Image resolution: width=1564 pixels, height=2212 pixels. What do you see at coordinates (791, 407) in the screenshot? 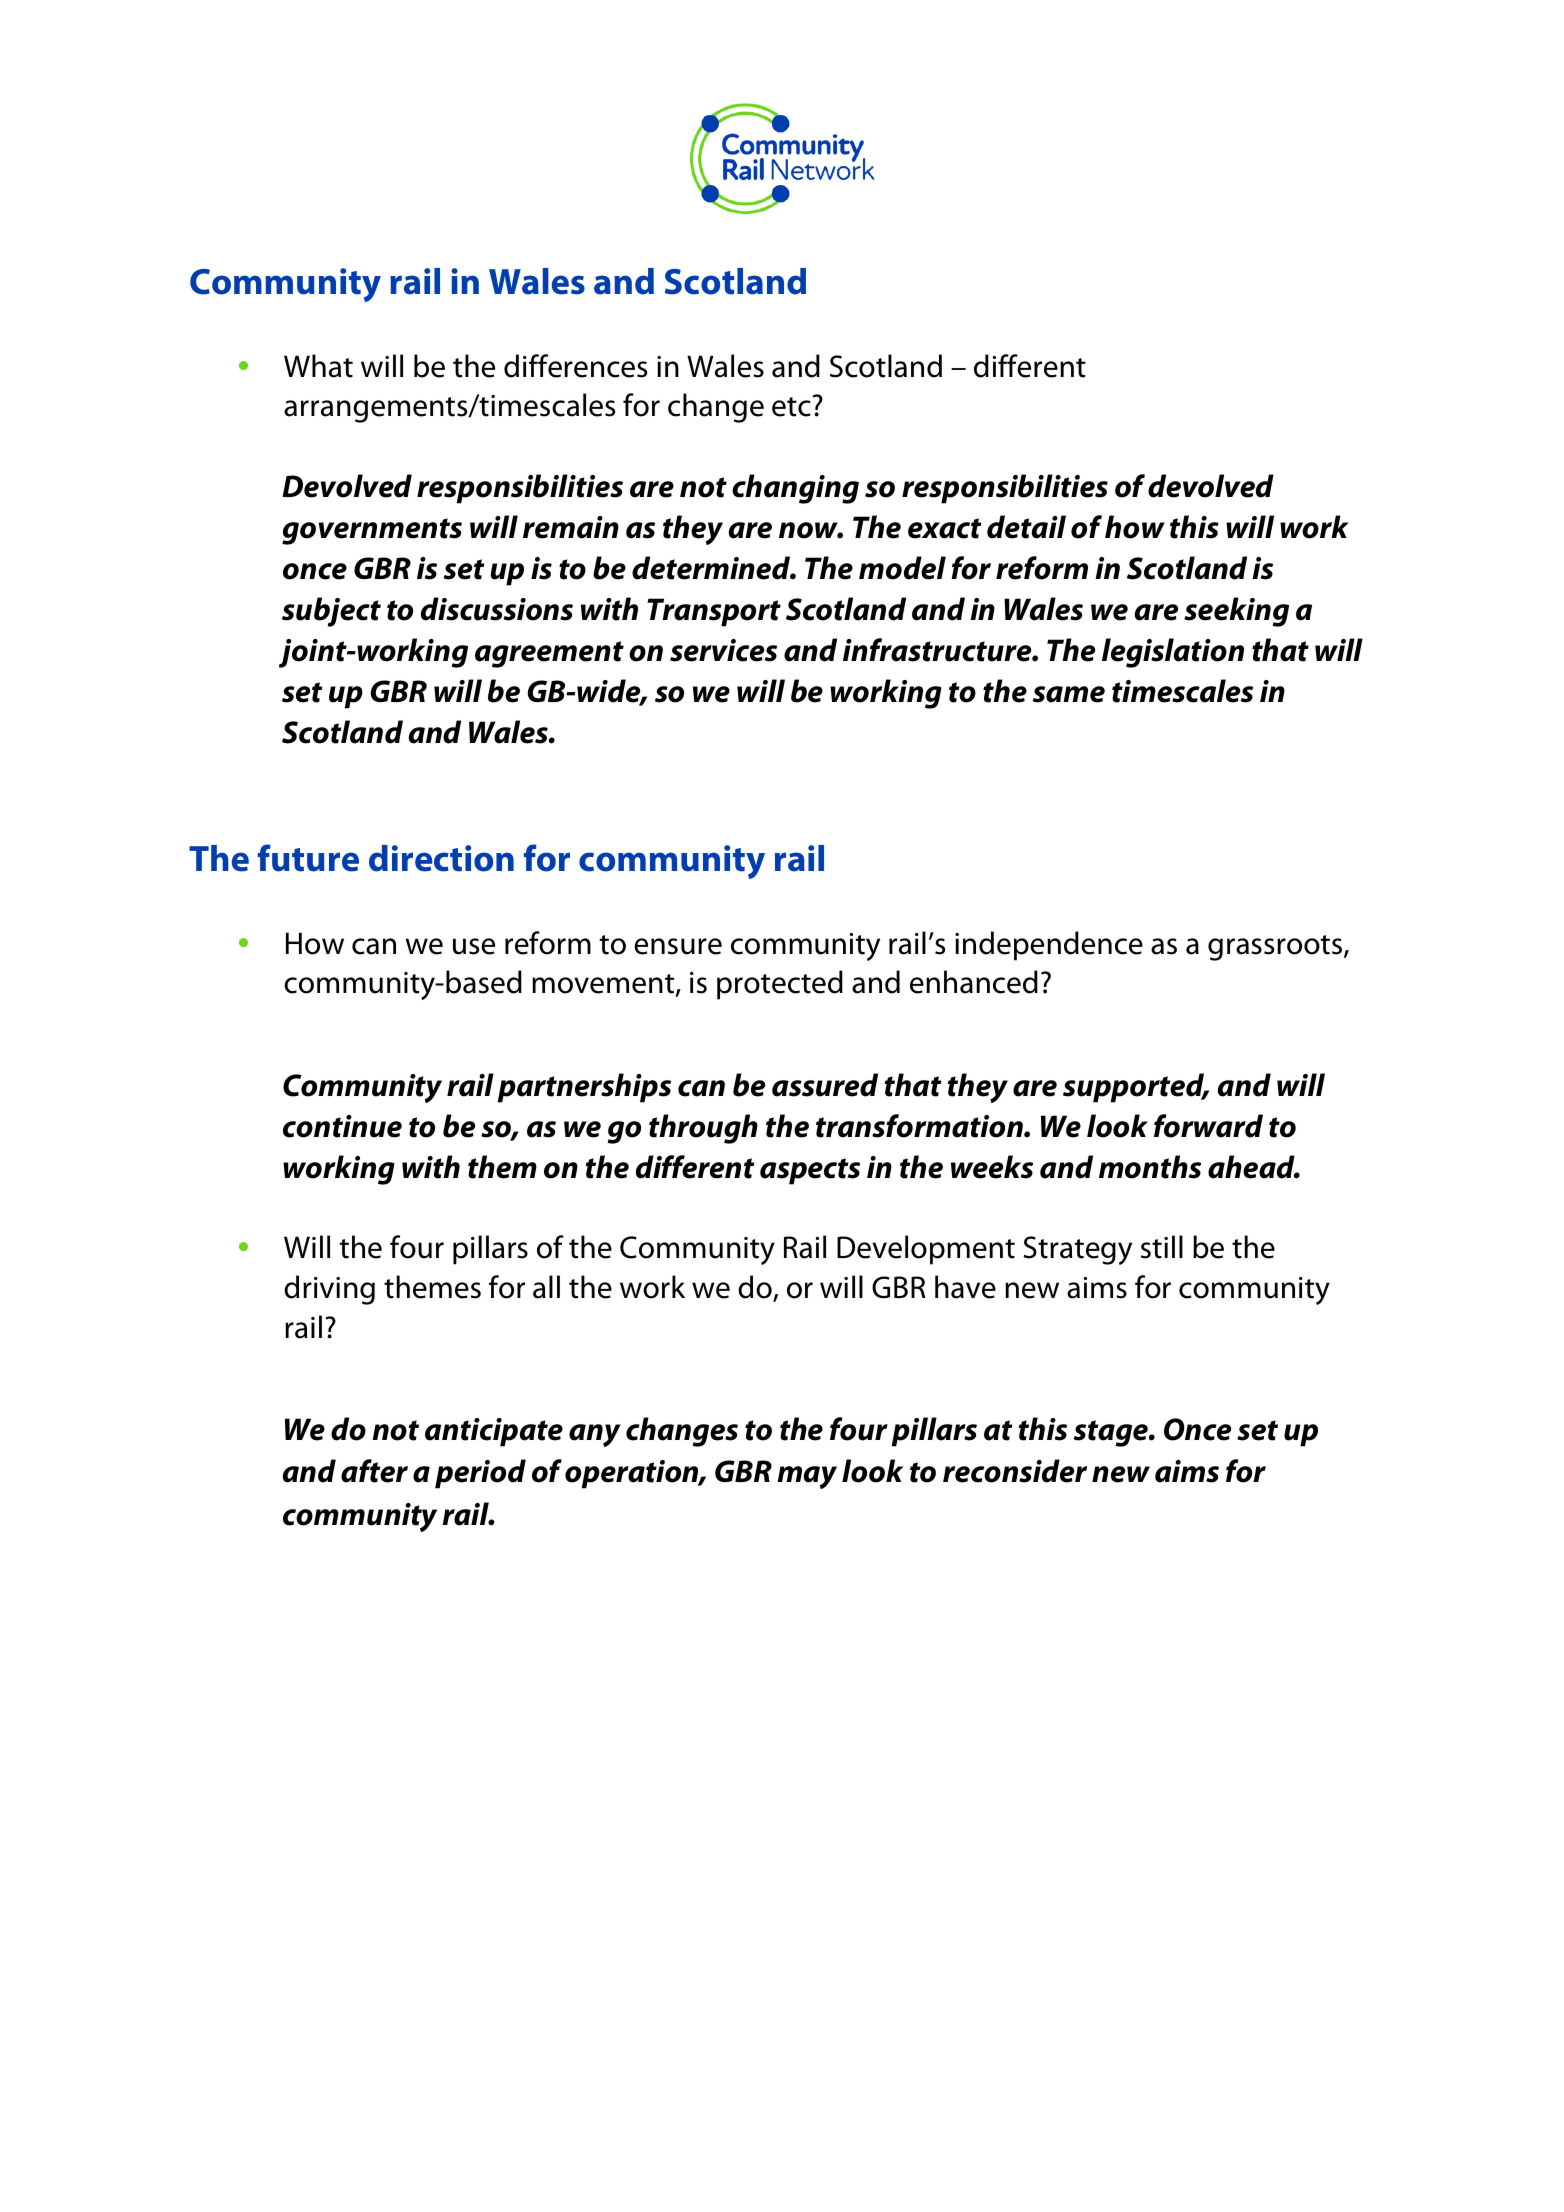
I see `etc` at bounding box center [791, 407].
